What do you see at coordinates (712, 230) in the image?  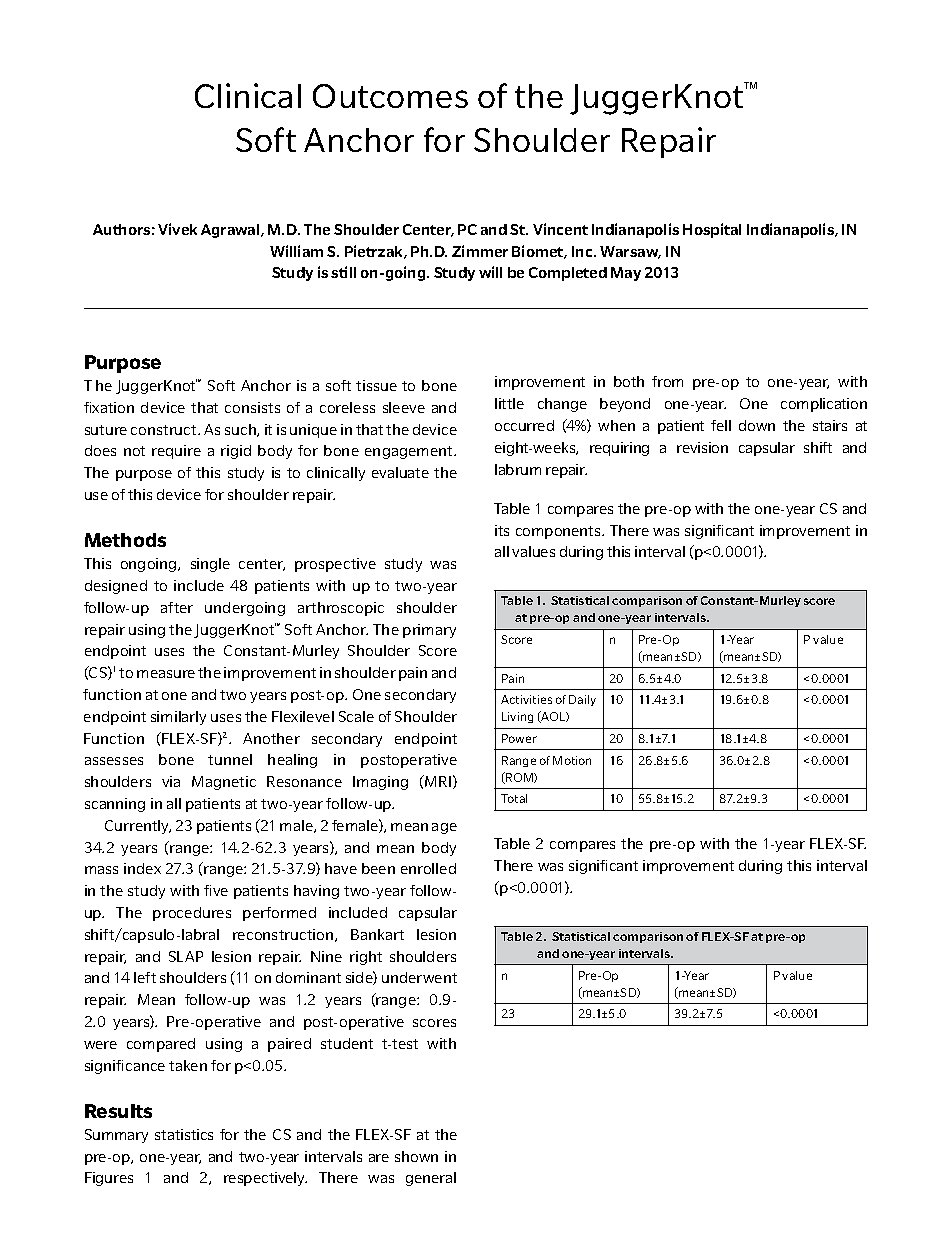 I see `Hospital` at bounding box center [712, 230].
